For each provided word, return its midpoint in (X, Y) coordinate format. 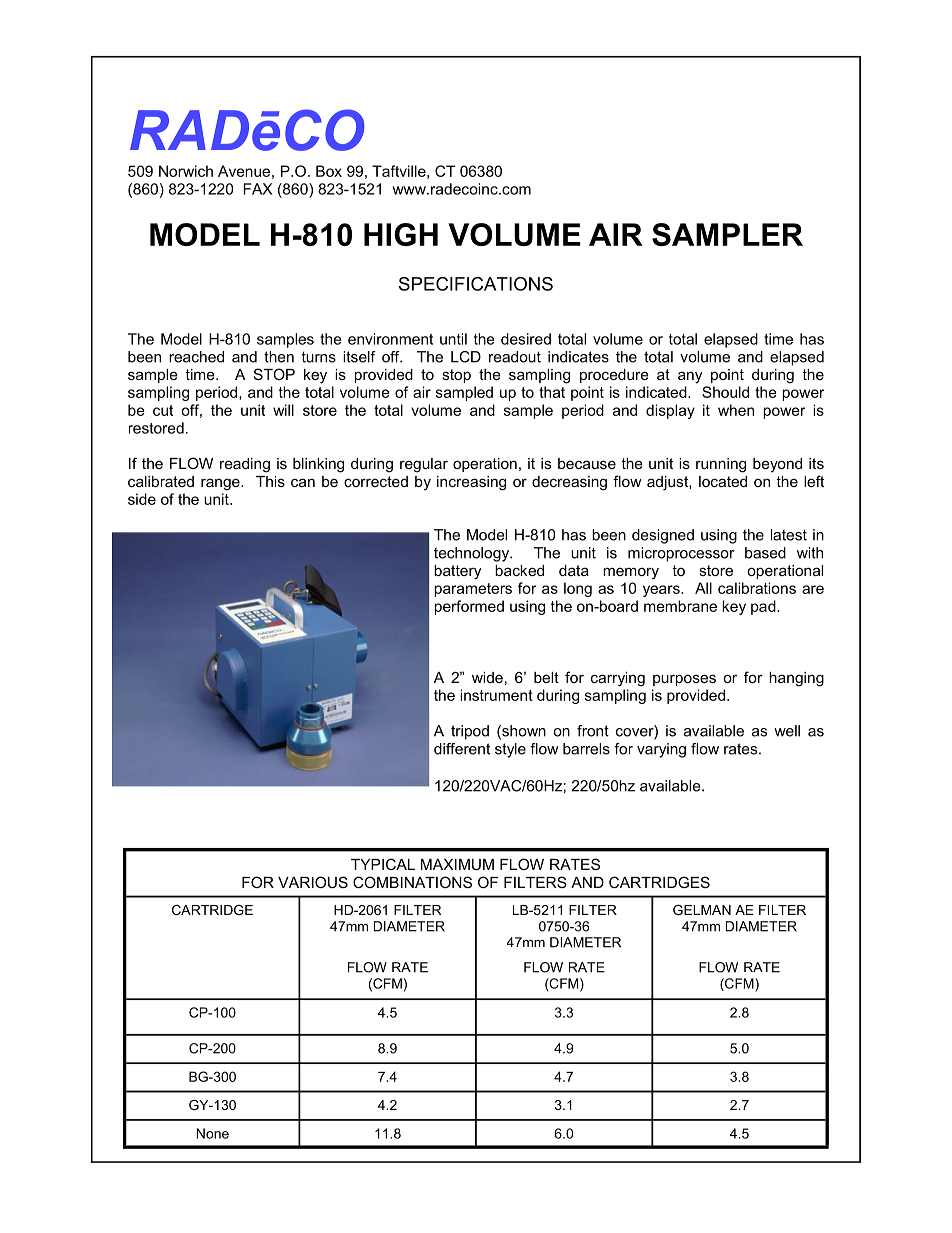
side (142, 499)
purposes (684, 680)
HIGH (401, 234)
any (690, 377)
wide (487, 677)
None (213, 1133)
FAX (257, 189)
